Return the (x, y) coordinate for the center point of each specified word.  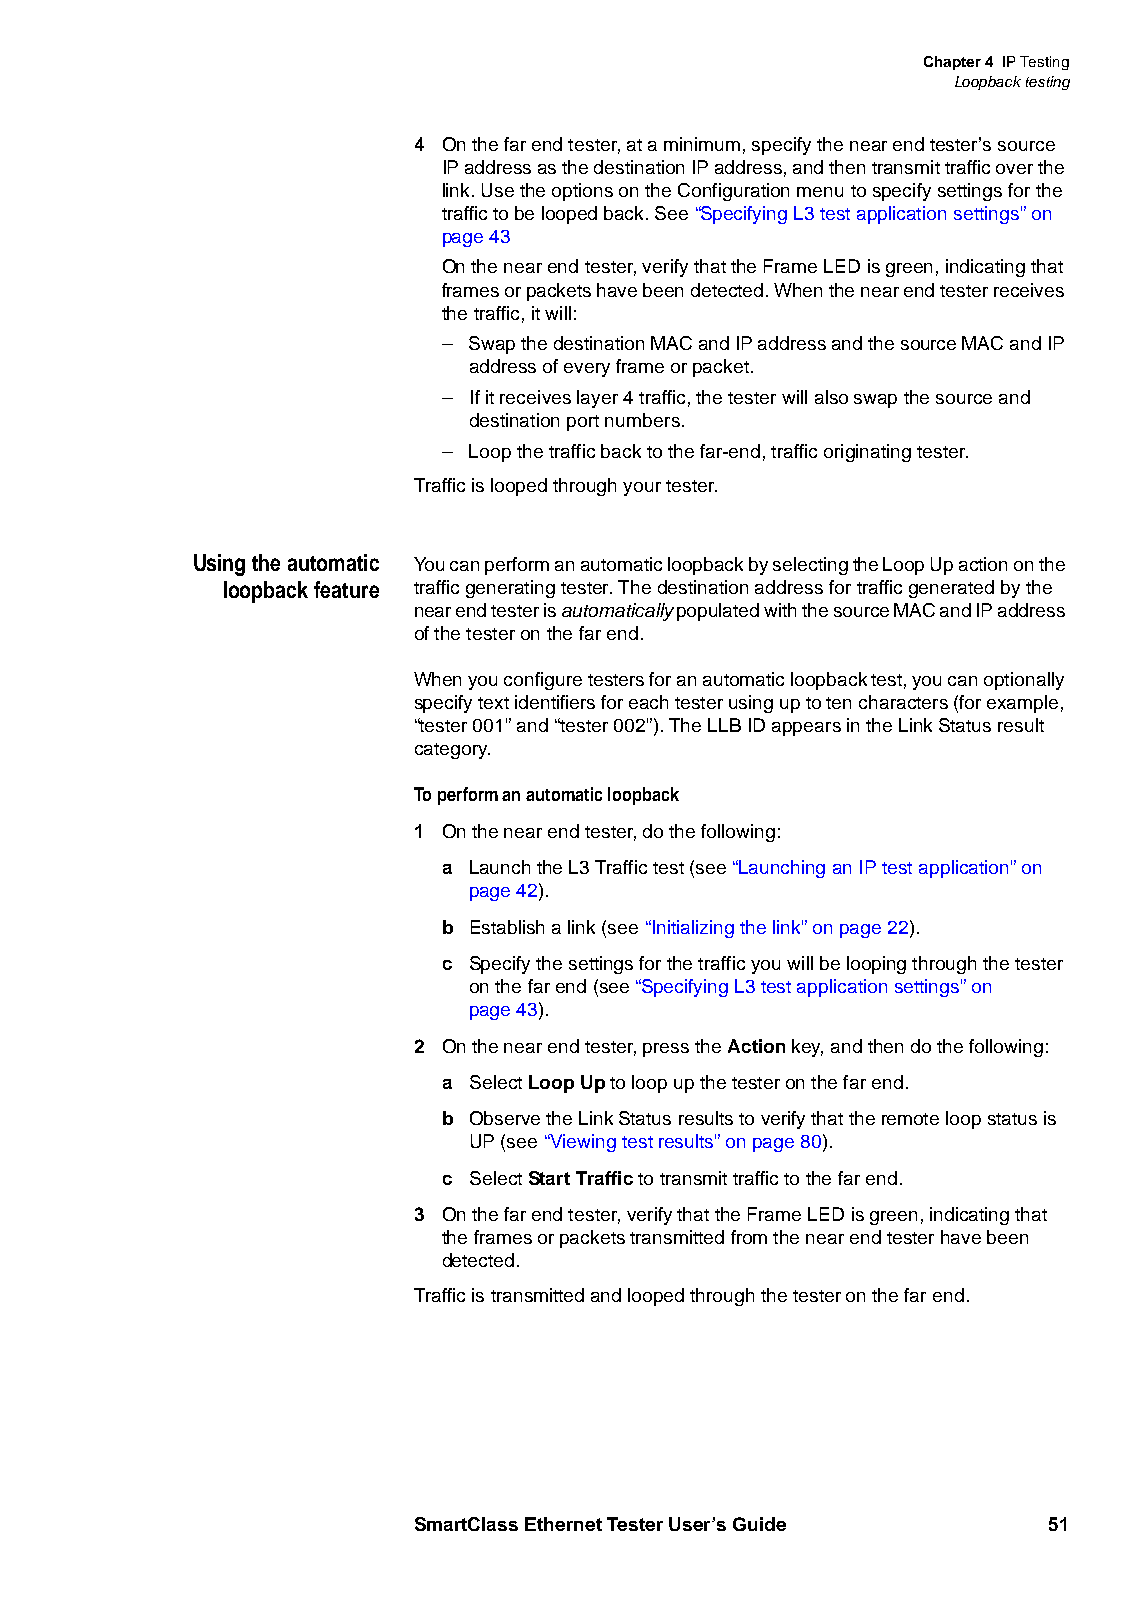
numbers (642, 420)
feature (346, 589)
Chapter (952, 63)
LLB (724, 725)
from (749, 1237)
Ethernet (563, 1524)
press (666, 1050)
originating (867, 453)
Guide (759, 1524)
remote (910, 1119)
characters (903, 702)
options (582, 192)
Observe (505, 1118)
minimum (702, 144)
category (452, 751)
